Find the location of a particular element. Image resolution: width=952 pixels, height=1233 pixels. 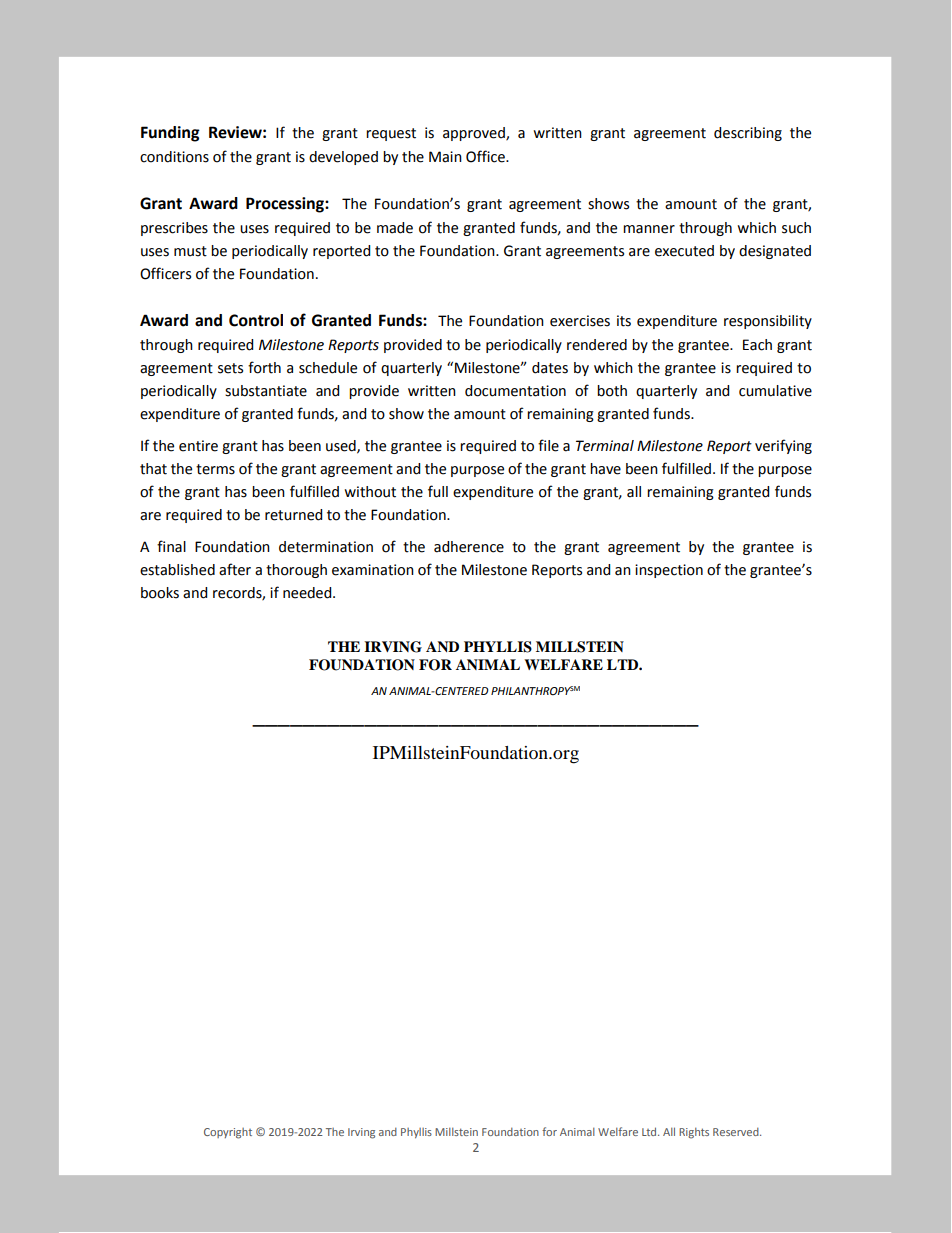

terms is located at coordinates (215, 469).
